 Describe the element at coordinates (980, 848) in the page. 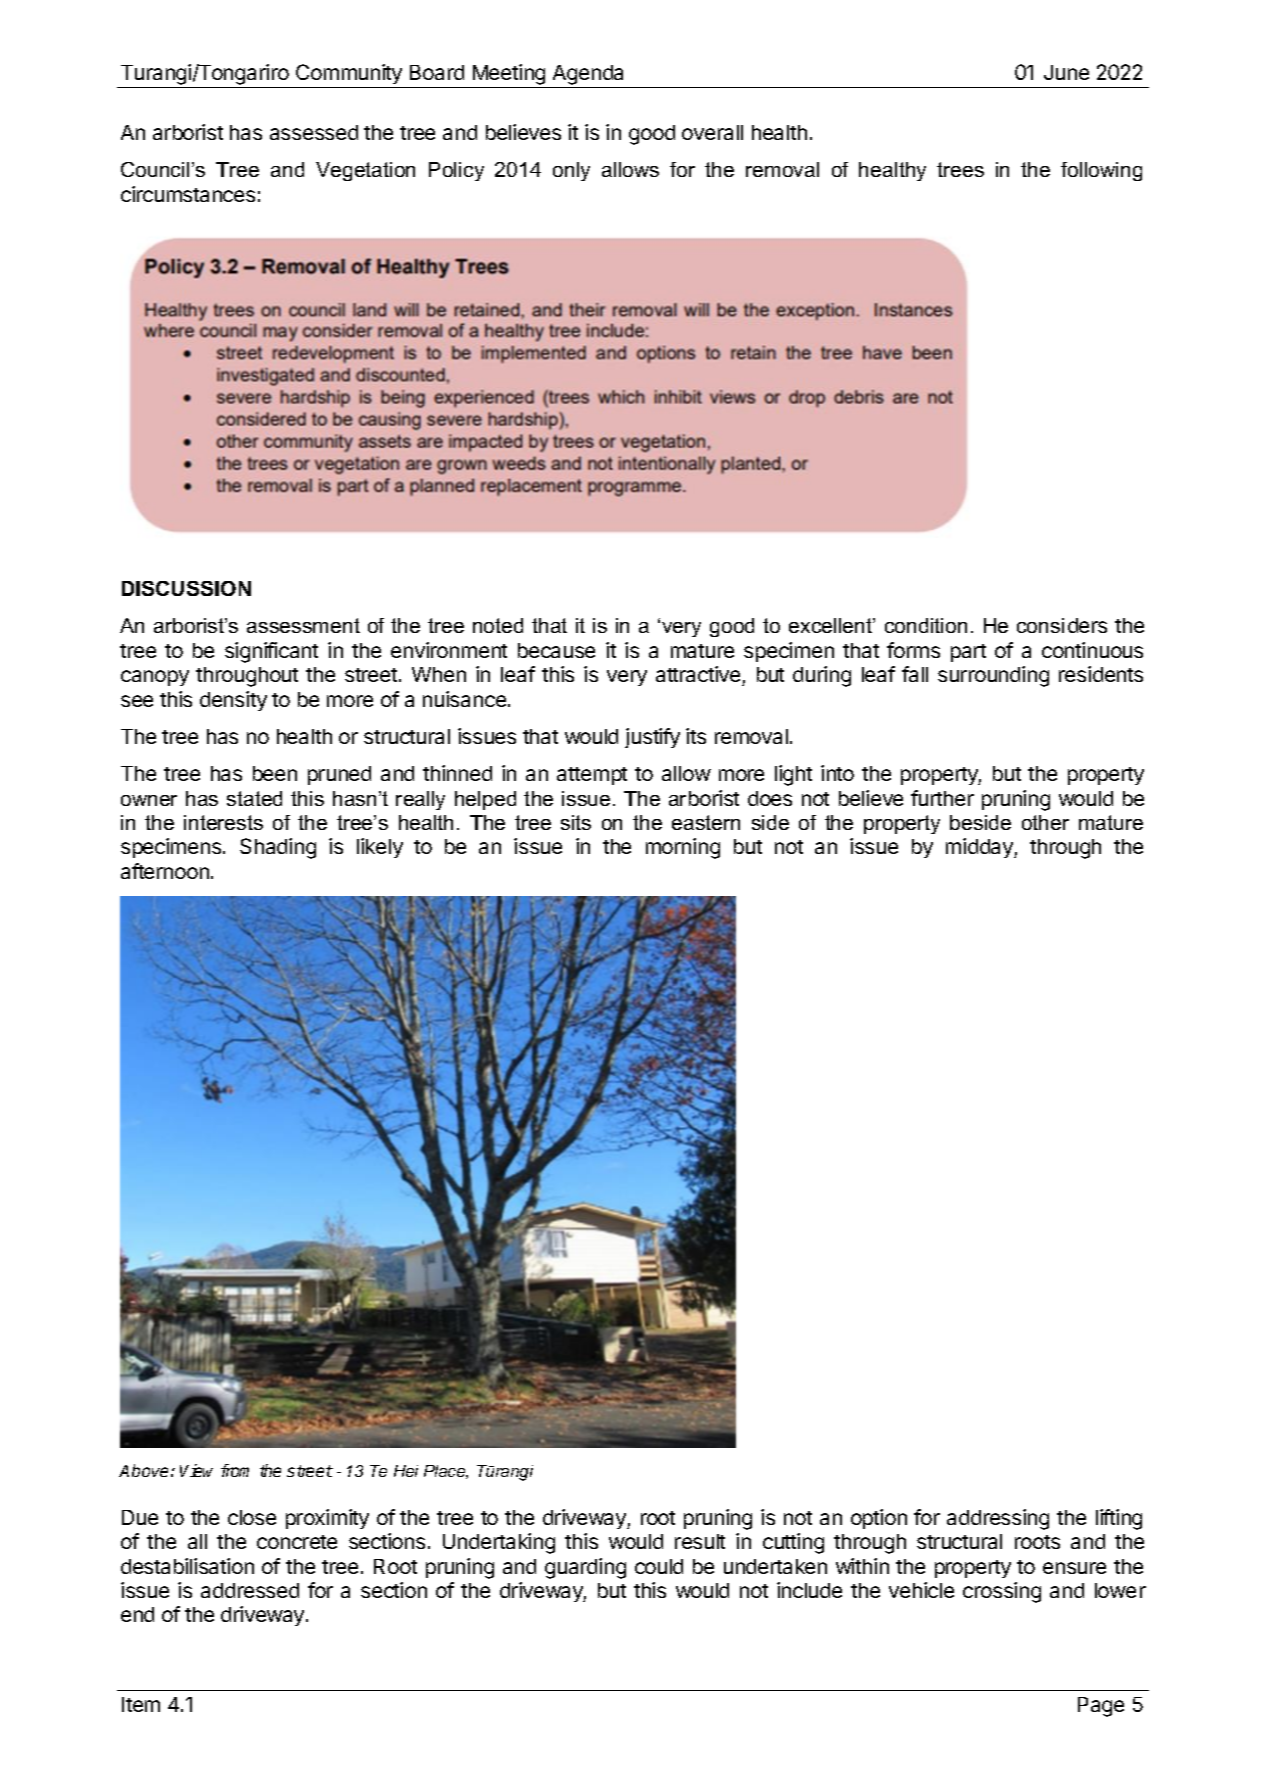

I see `midday` at that location.
